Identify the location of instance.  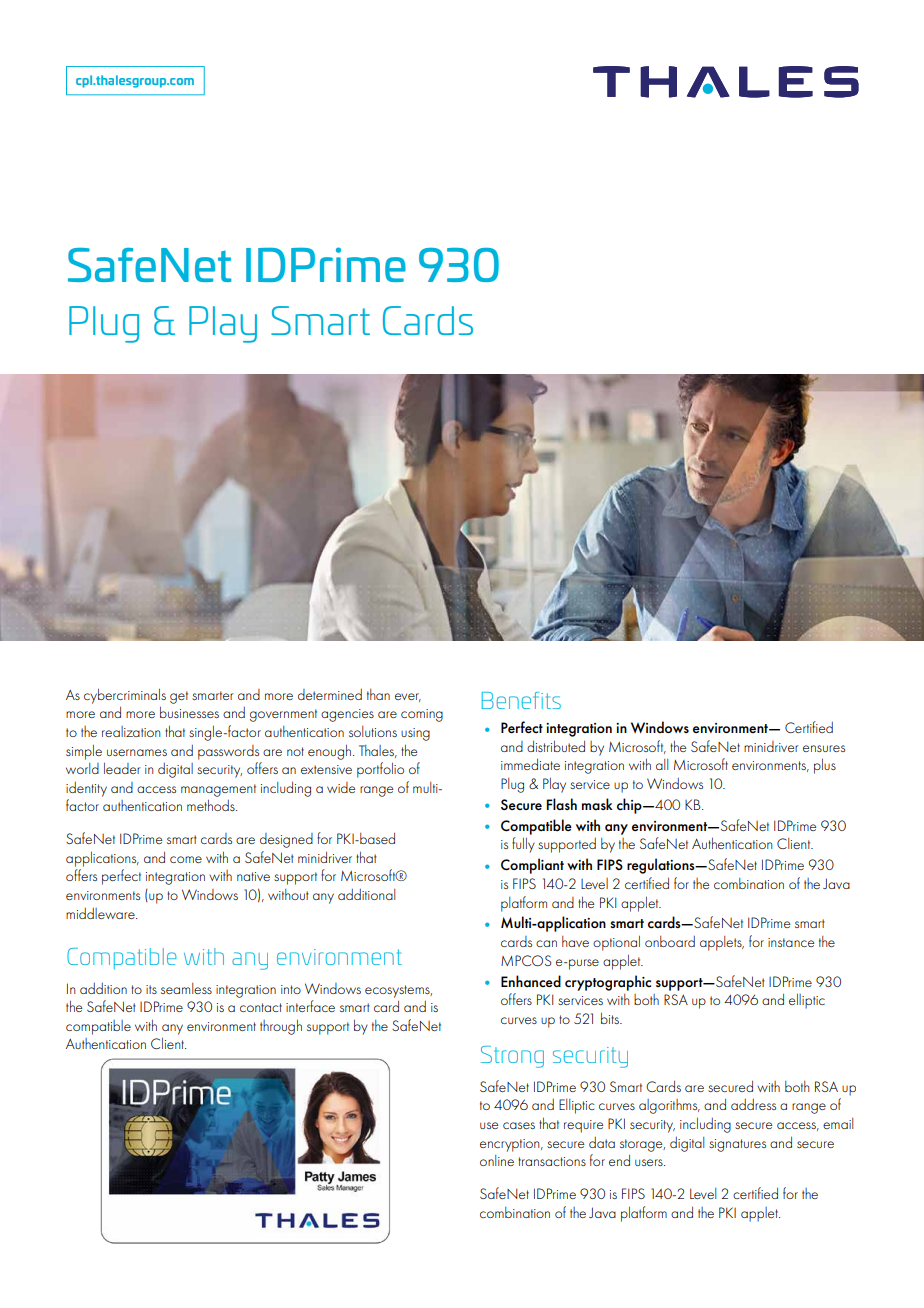
(791, 942).
